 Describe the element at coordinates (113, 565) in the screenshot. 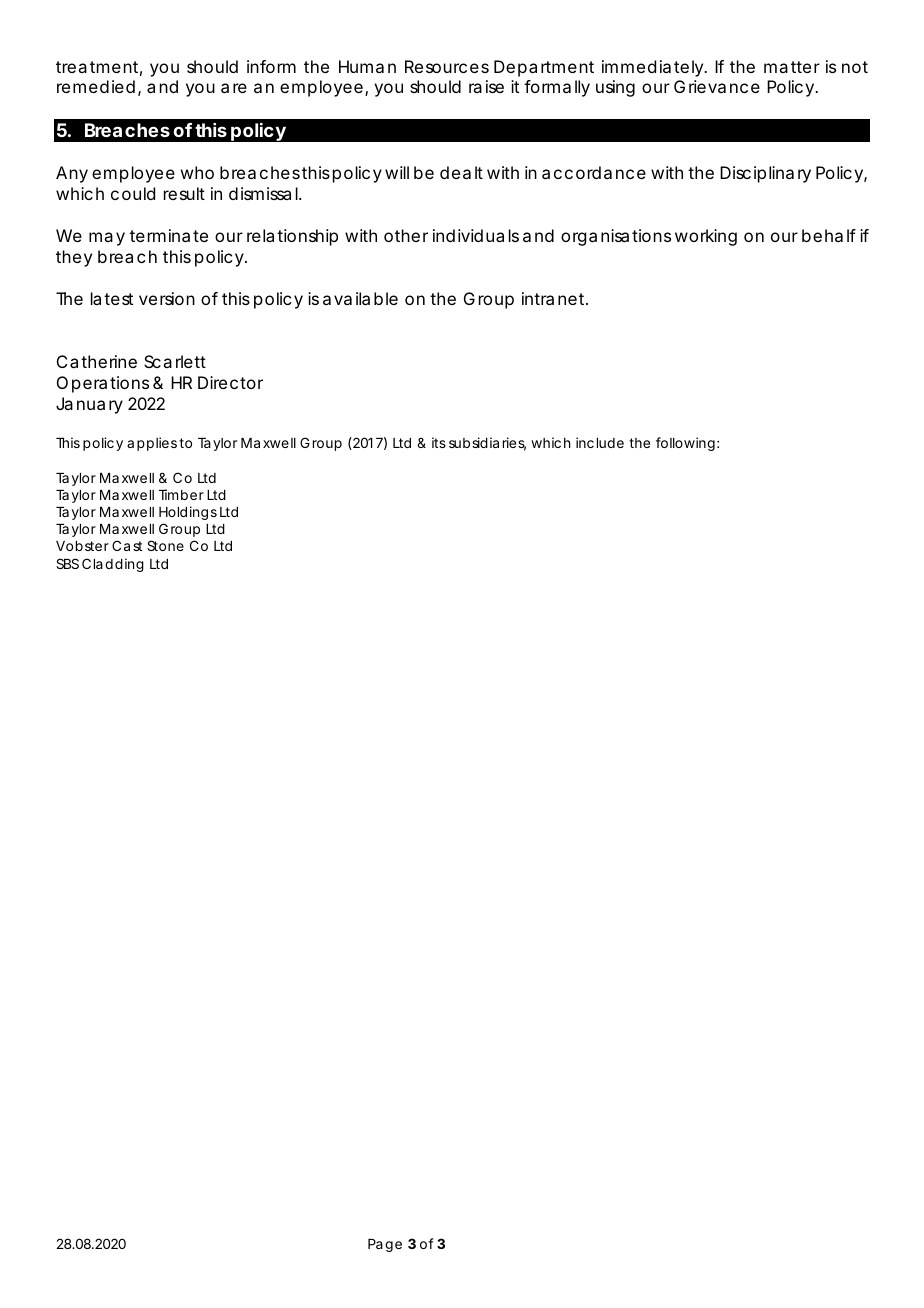

I see `Cladding` at that location.
